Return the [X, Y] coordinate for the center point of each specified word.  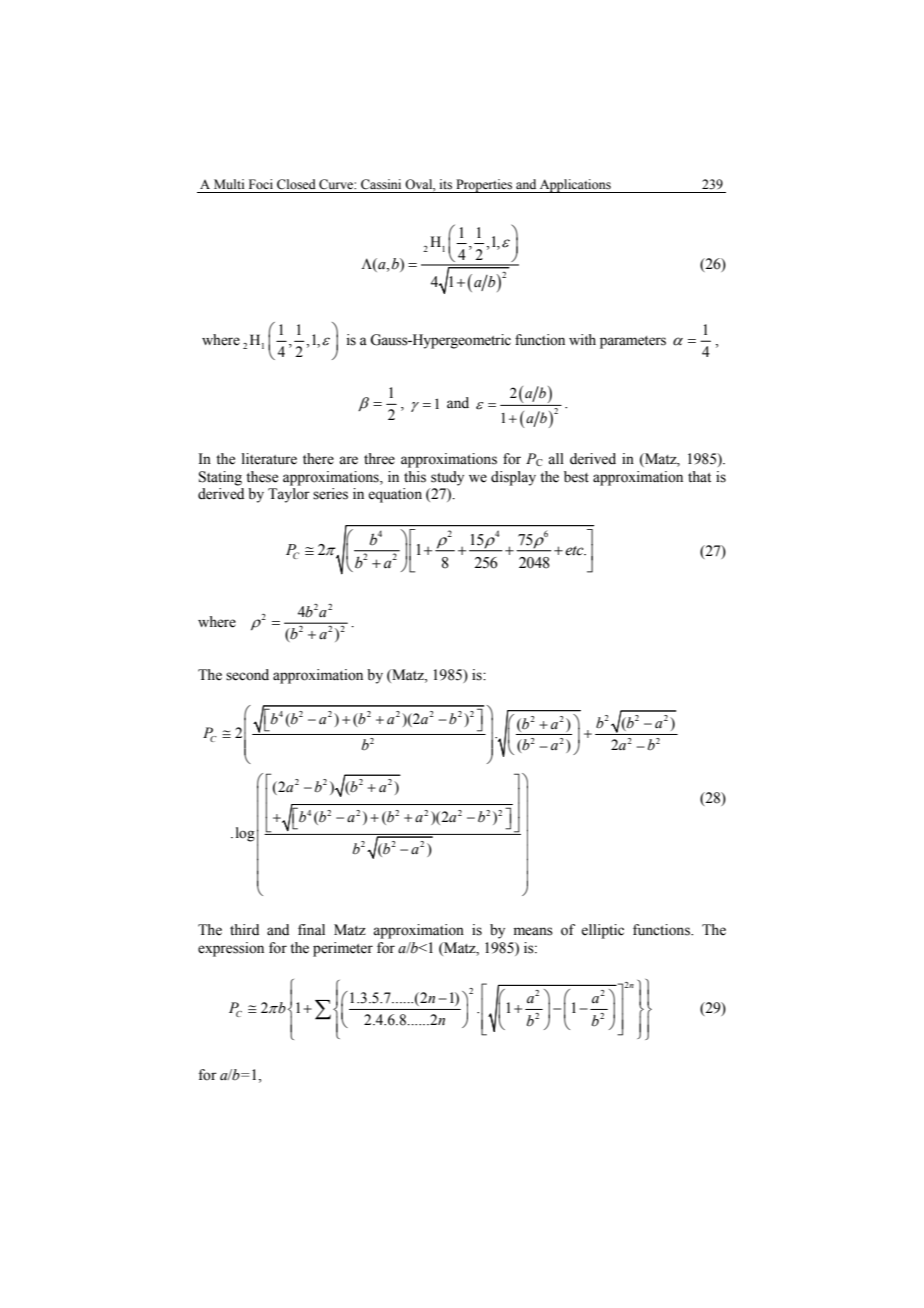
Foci [261, 184]
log [245, 834]
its [446, 184]
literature [269, 459]
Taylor [289, 495]
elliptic [602, 931]
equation [395, 495]
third [244, 929]
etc [575, 551]
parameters [633, 342]
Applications [575, 186]
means [533, 931]
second [247, 675]
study [447, 478]
